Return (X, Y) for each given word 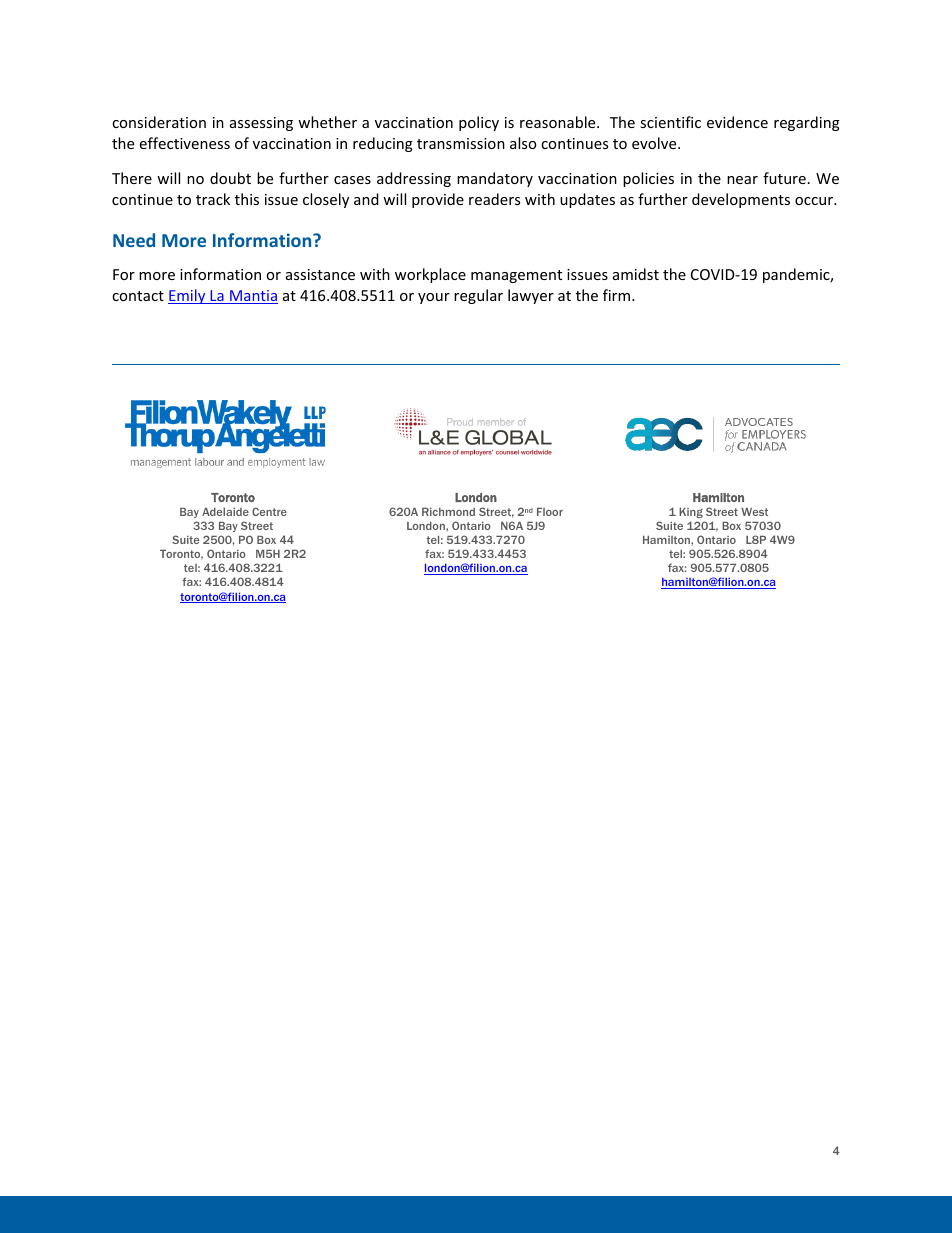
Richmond (448, 512)
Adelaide (225, 512)
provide (438, 200)
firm (618, 295)
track (213, 199)
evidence (737, 122)
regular (478, 296)
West (754, 512)
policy (479, 123)
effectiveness (185, 143)
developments (741, 200)
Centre (269, 511)
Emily (188, 296)
